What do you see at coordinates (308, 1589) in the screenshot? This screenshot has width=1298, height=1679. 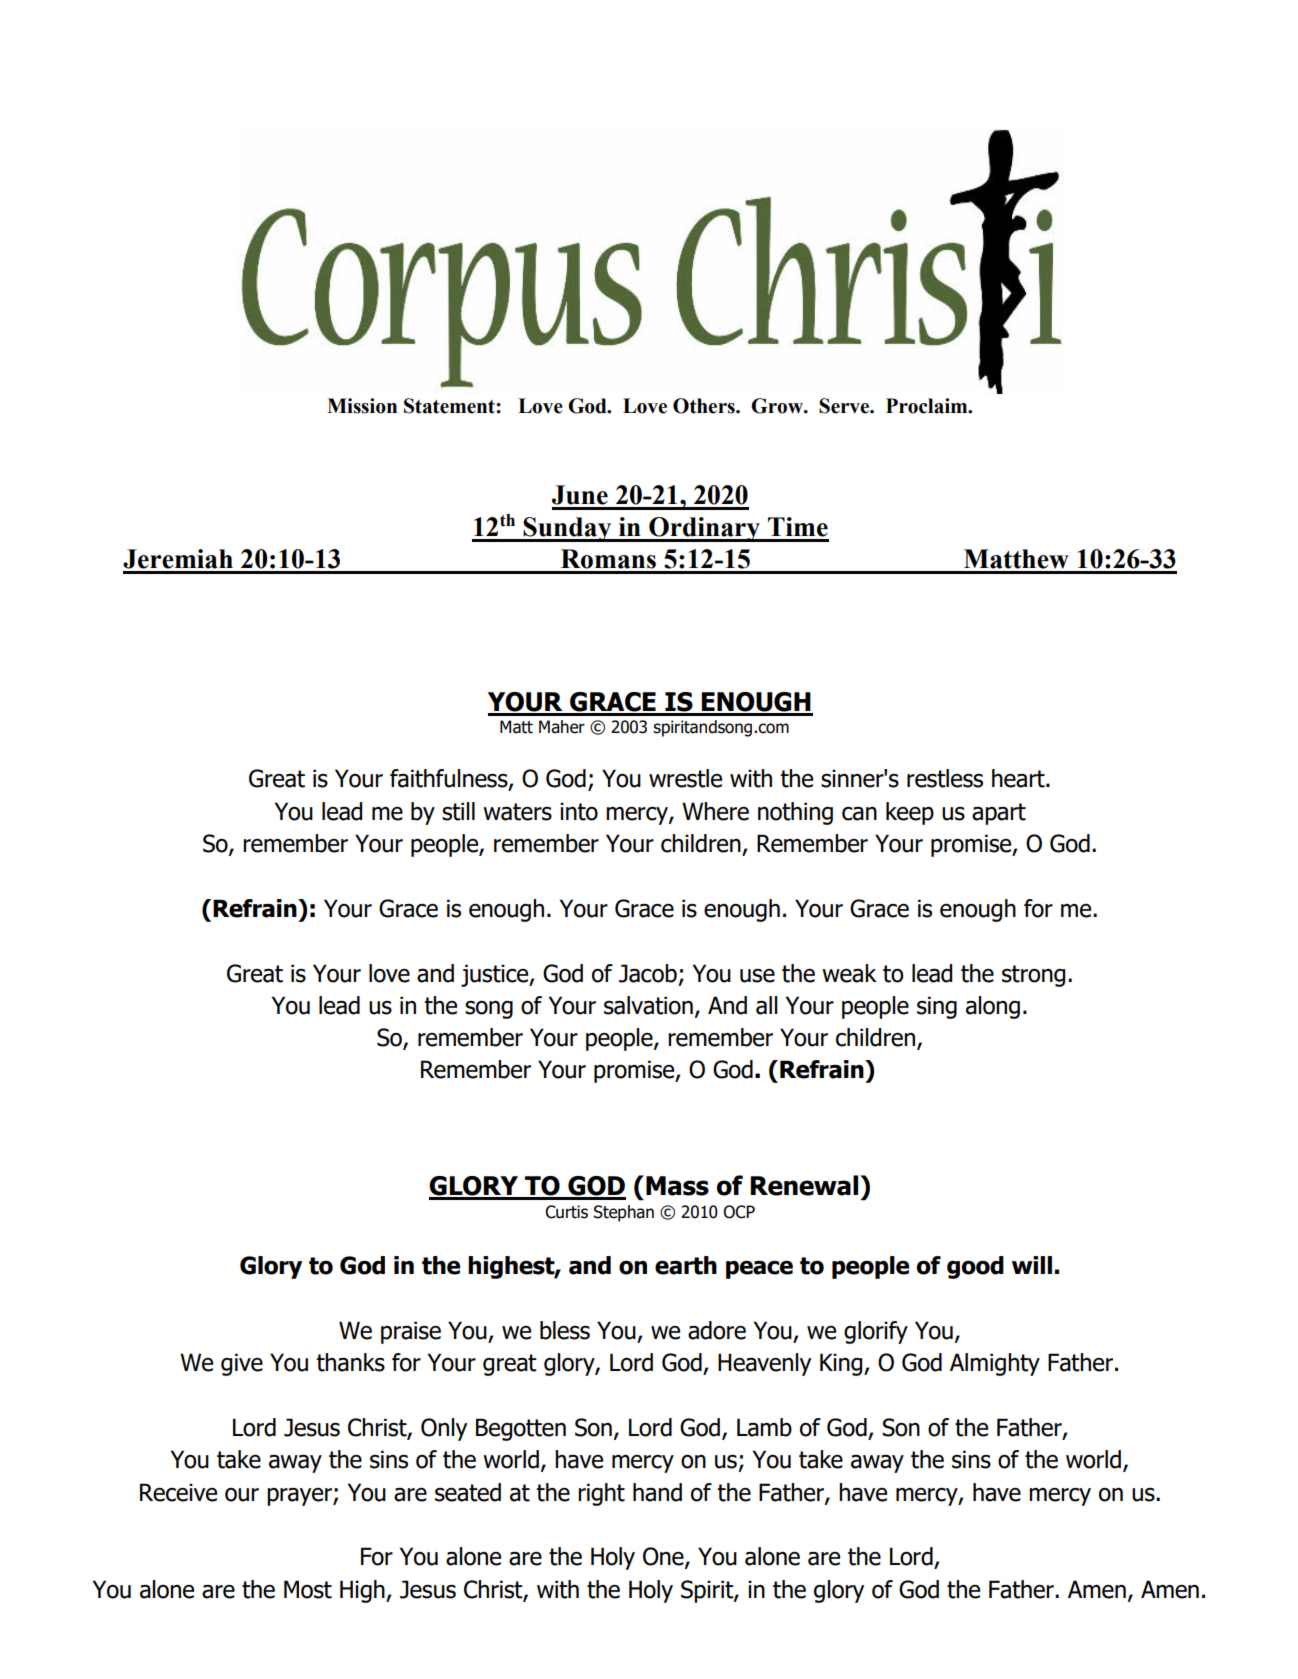 I see `Most` at bounding box center [308, 1589].
